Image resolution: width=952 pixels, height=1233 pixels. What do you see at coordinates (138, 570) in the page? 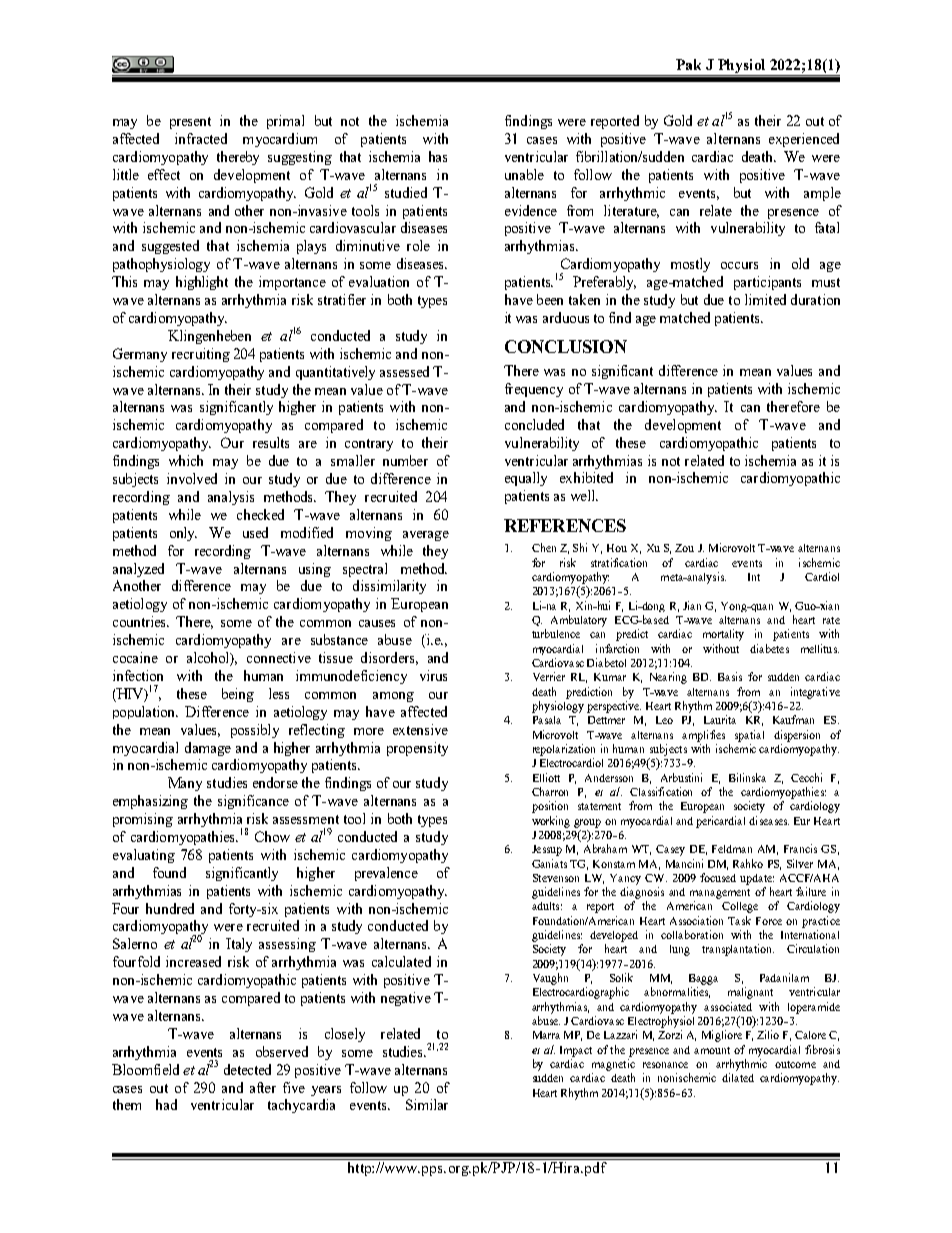
I see `analyzed` at bounding box center [138, 570].
